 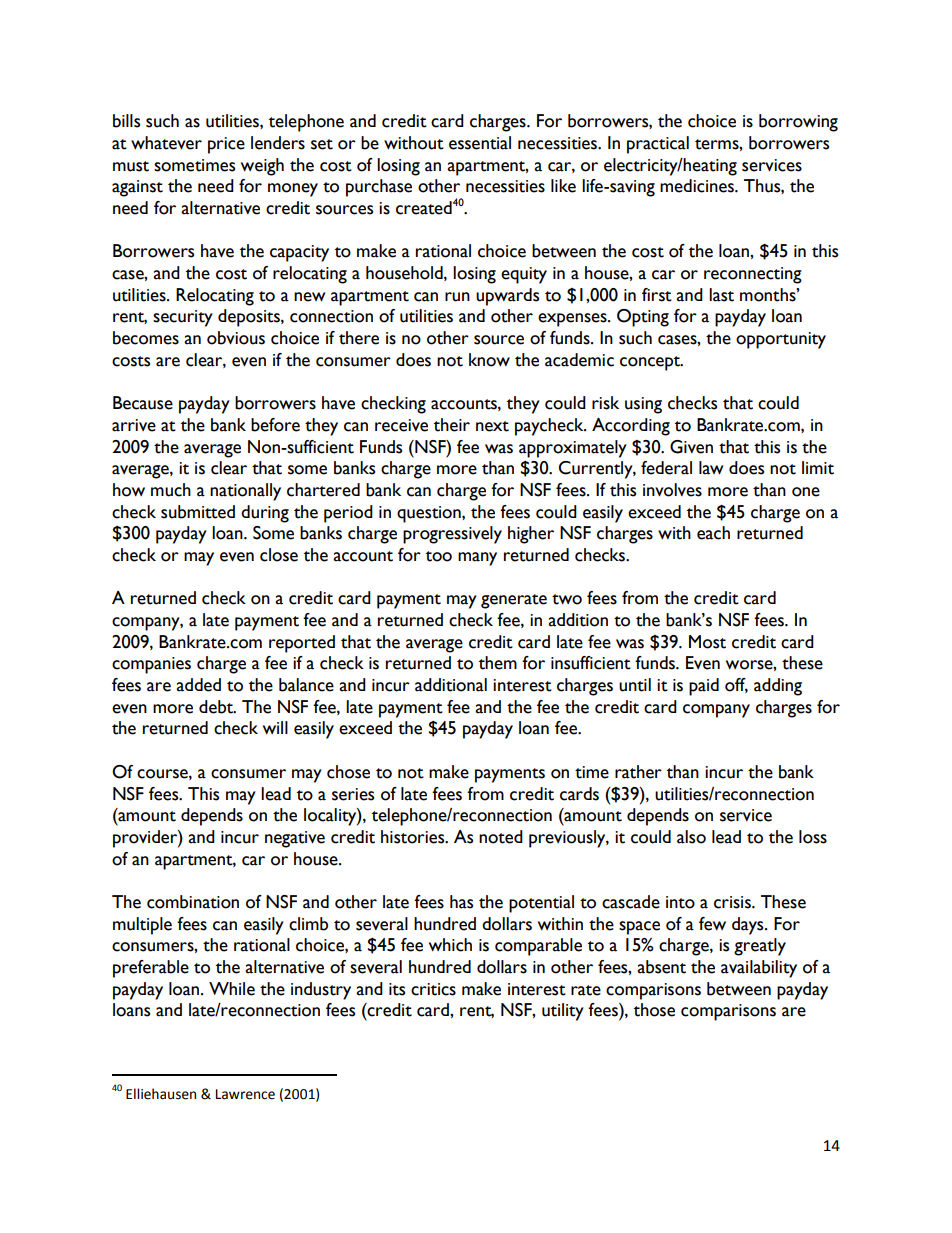 What do you see at coordinates (691, 447) in the document?
I see `Given` at bounding box center [691, 447].
